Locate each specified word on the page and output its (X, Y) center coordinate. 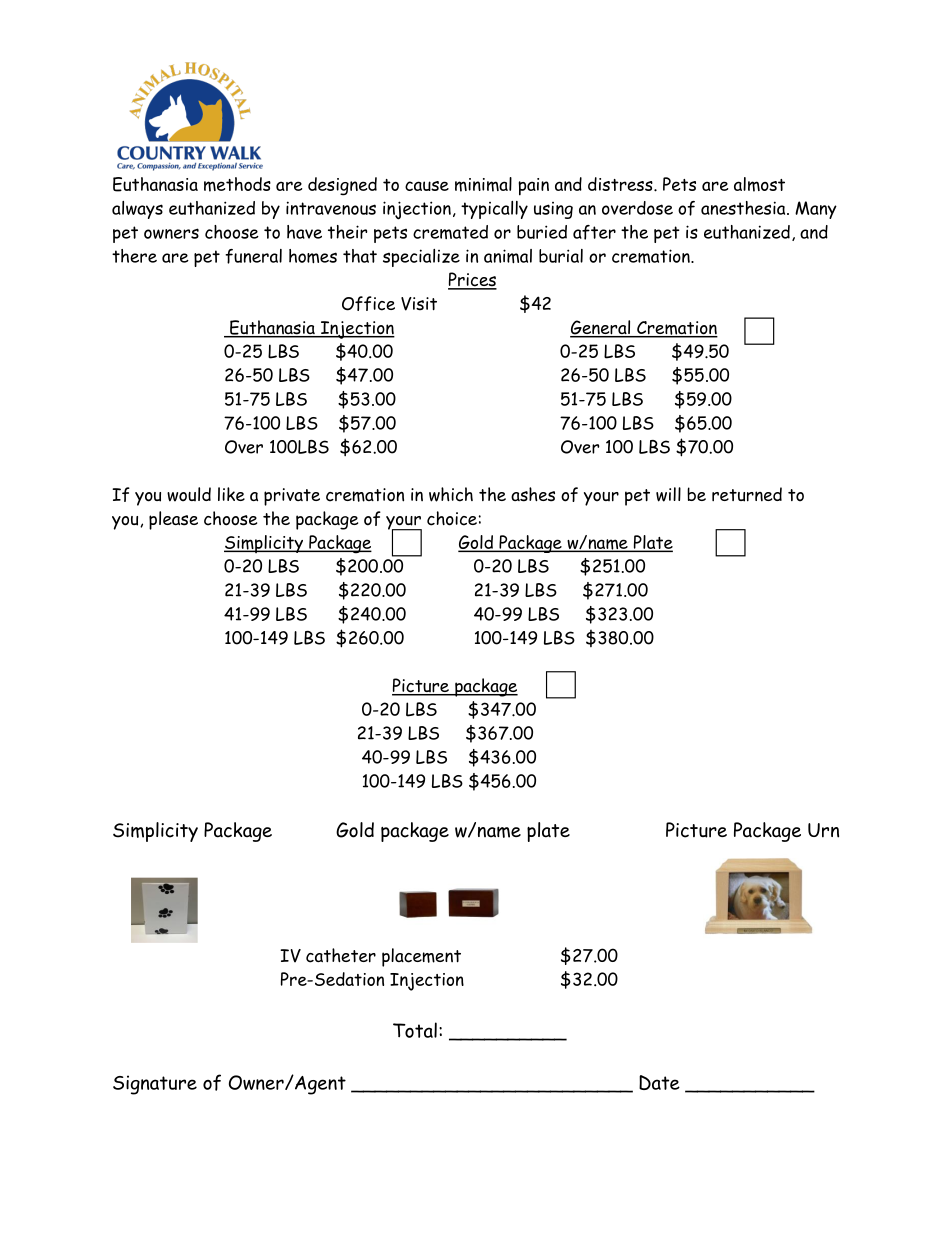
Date (659, 1082)
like (231, 494)
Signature (155, 1085)
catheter (341, 955)
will (668, 494)
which (451, 494)
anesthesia (744, 208)
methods (237, 184)
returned (747, 494)
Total (415, 1030)
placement (421, 957)
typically (494, 210)
